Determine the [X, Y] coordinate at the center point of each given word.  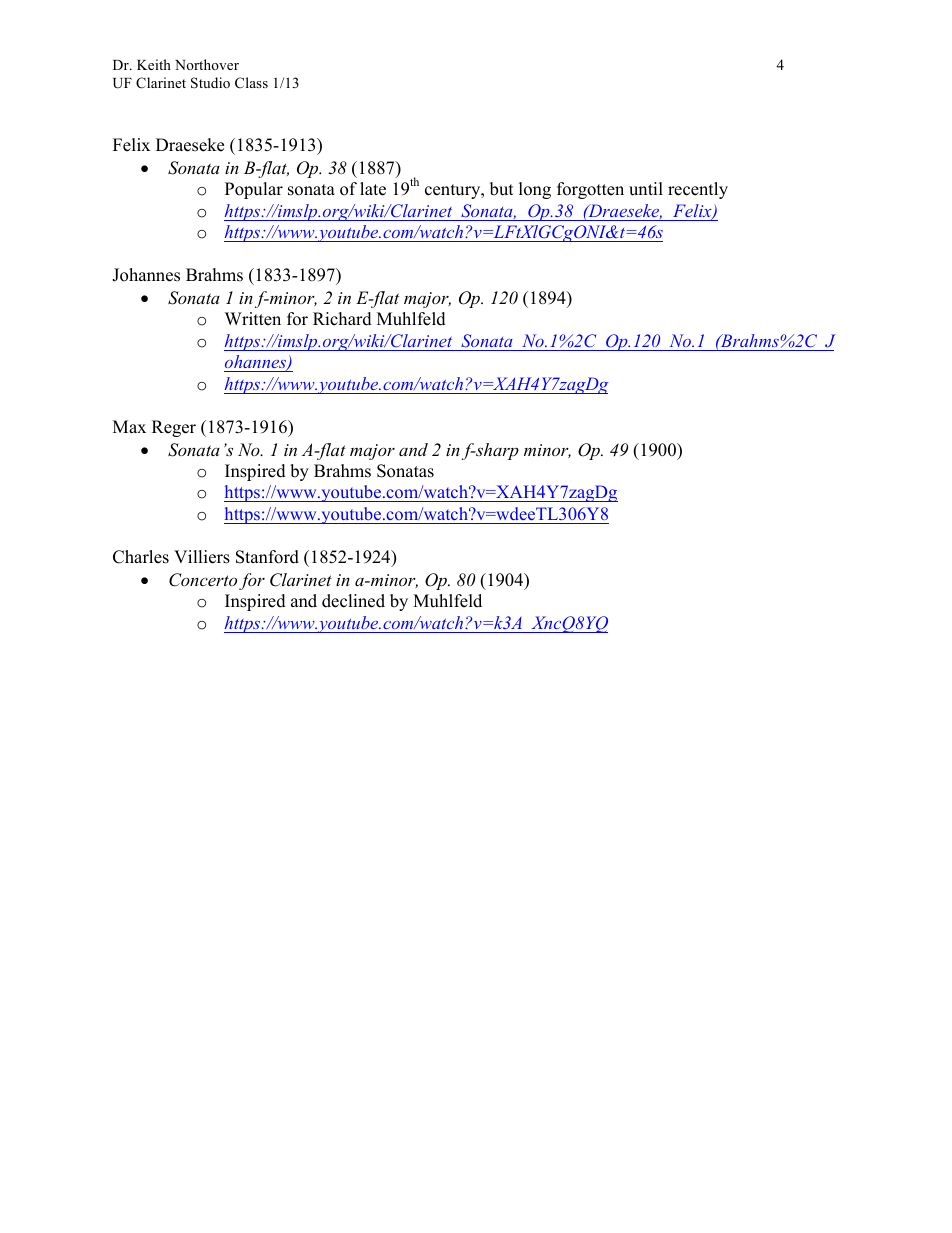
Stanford [267, 557]
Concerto [203, 580]
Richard [342, 319]
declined [353, 601]
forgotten [590, 190]
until [646, 189]
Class [251, 82]
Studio [210, 83]
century [454, 191]
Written [253, 319]
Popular [254, 190]
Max [129, 426]
